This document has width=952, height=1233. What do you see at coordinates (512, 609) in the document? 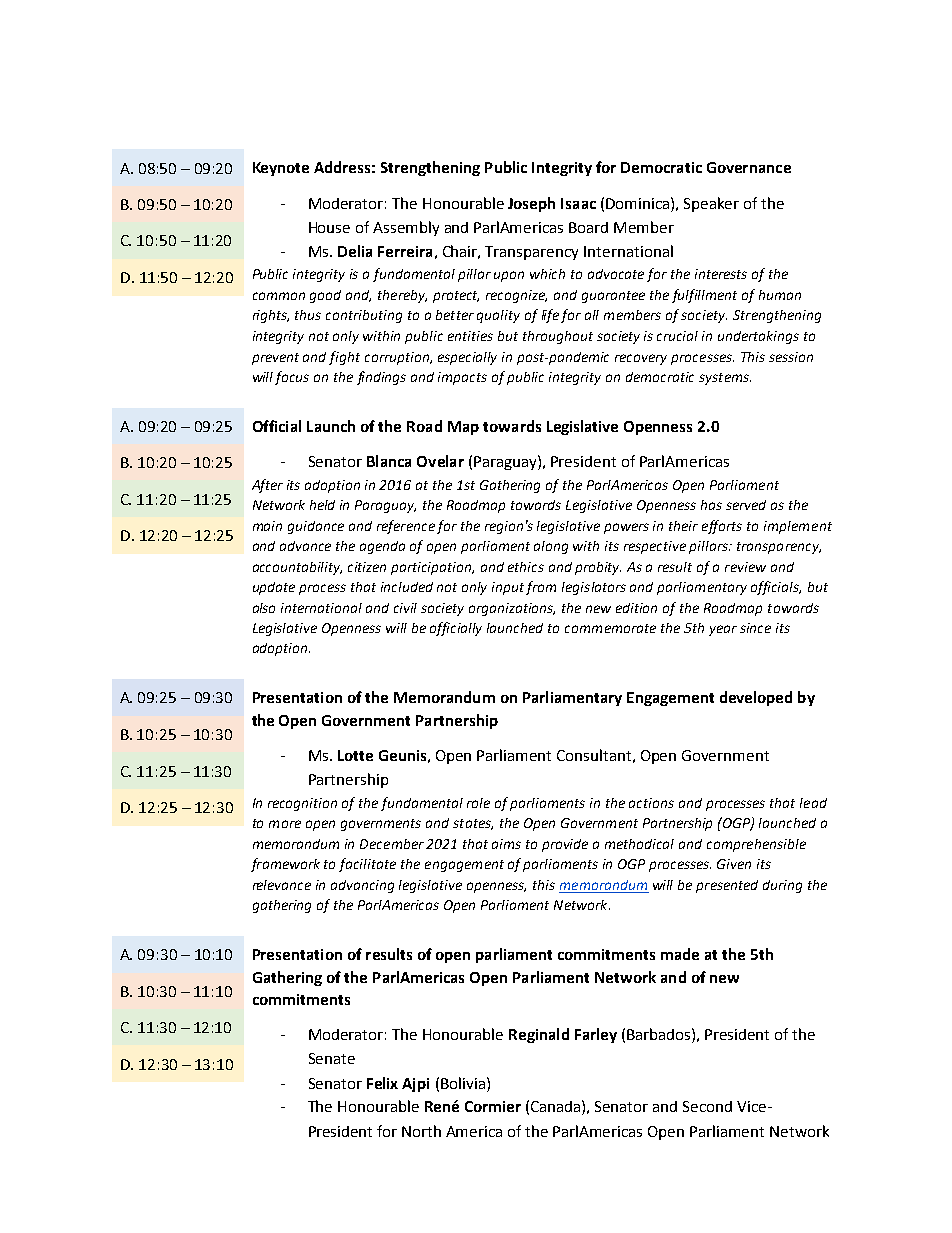
I see `organizations` at bounding box center [512, 609].
